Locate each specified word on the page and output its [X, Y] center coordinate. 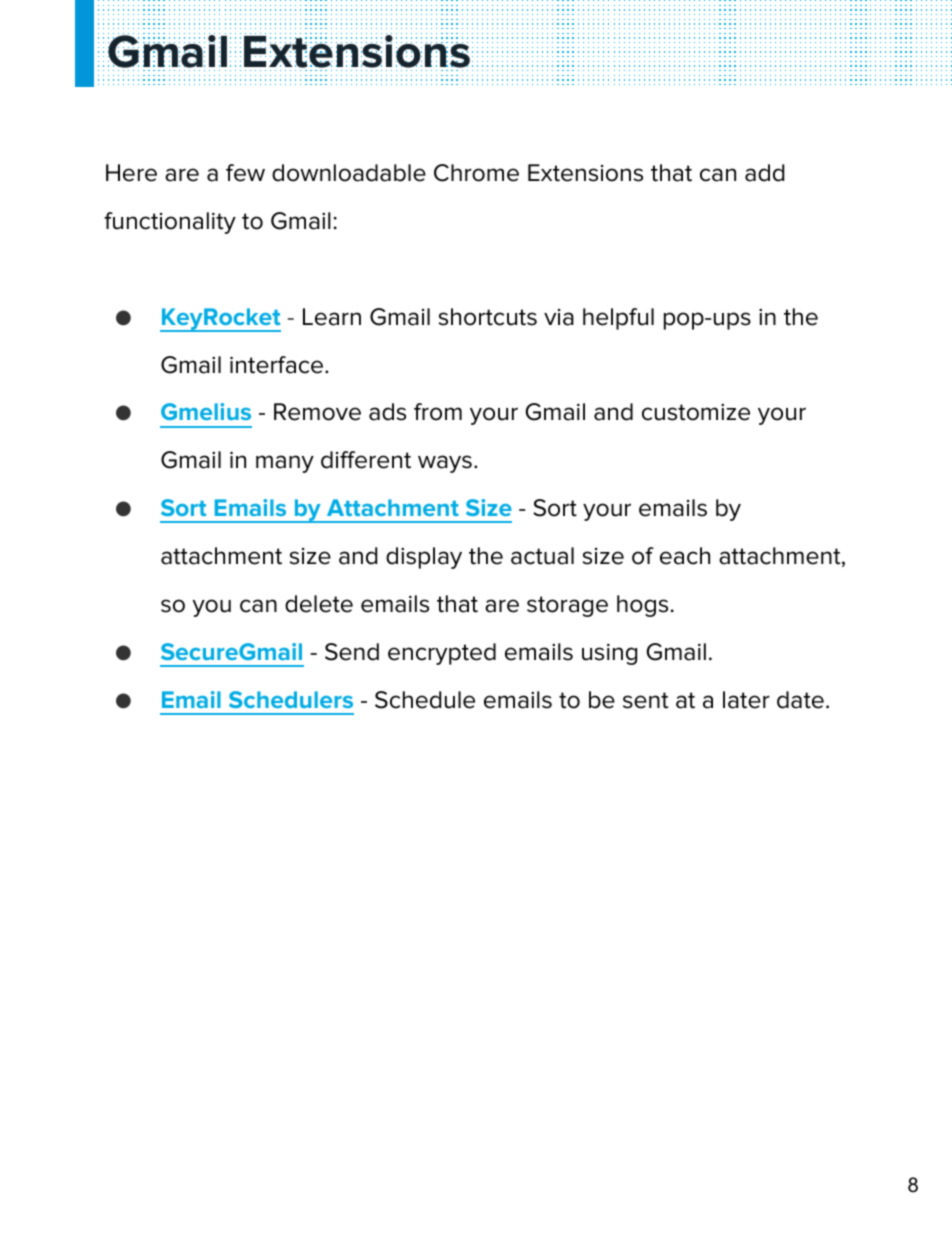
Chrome [476, 173]
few [245, 173]
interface [278, 365]
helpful [618, 319]
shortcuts [488, 317]
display [424, 558]
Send [352, 652]
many [285, 464]
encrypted [442, 654]
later [746, 700]
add [764, 173]
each [685, 556]
